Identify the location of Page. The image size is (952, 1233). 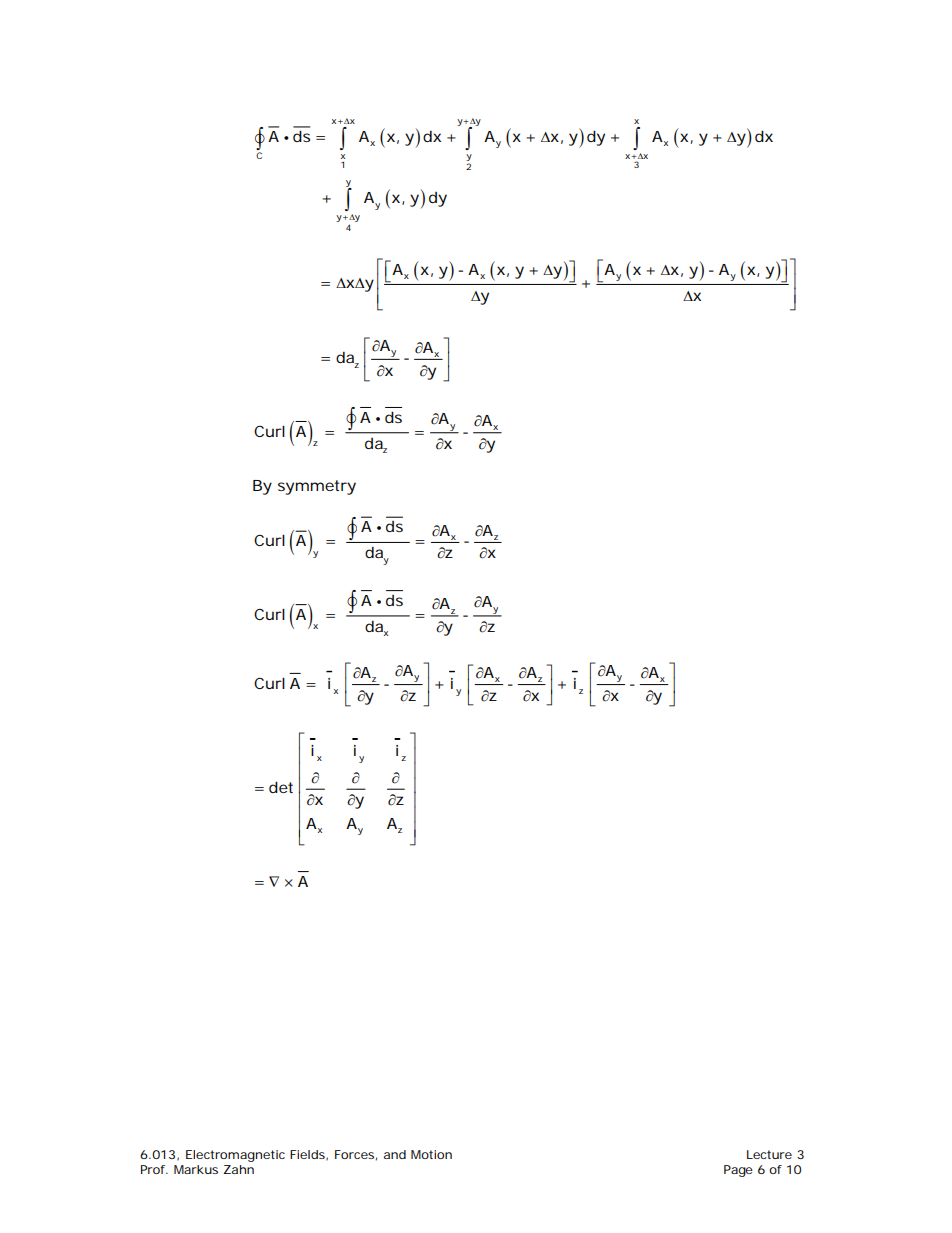
(738, 1171).
